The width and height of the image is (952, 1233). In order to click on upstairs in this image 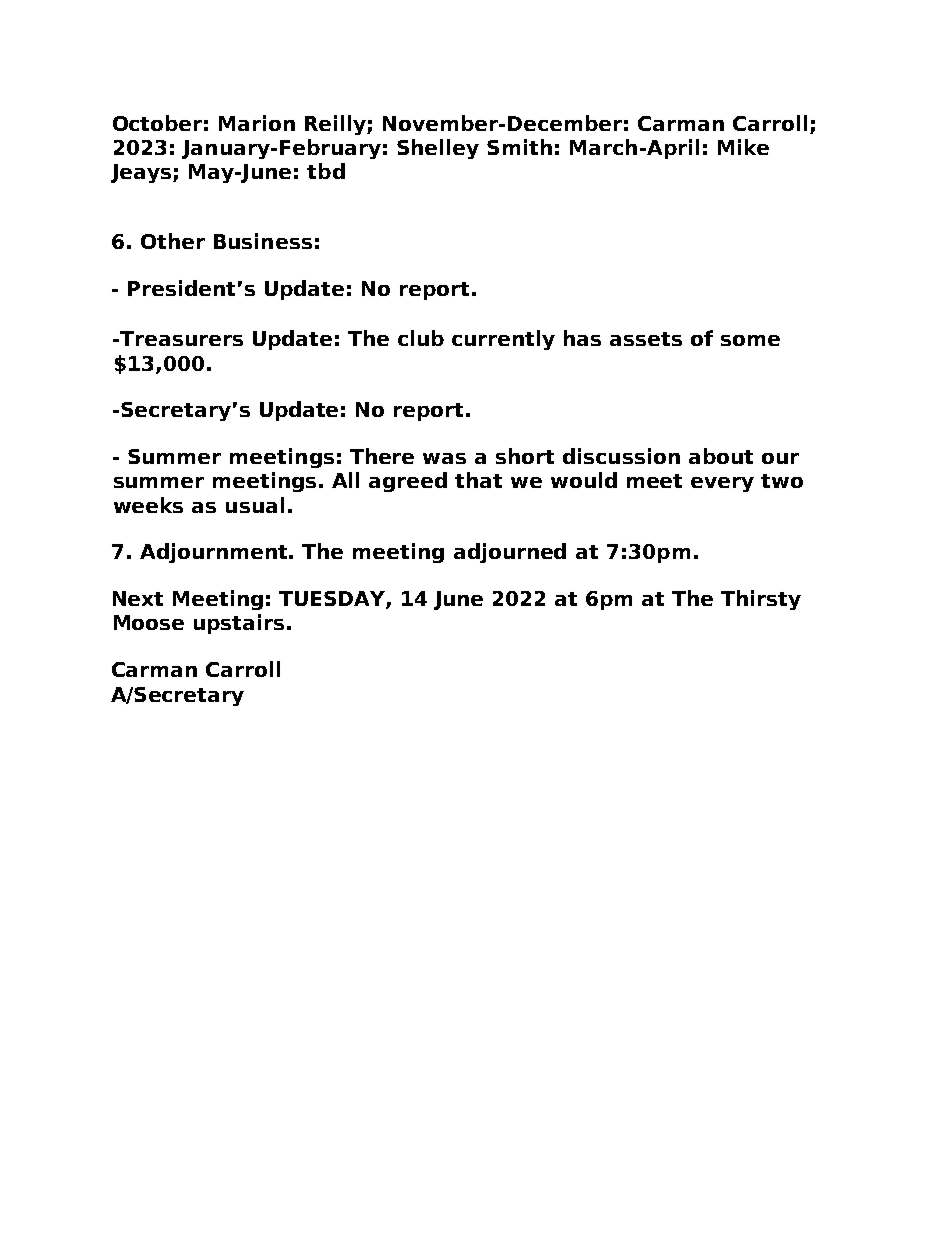, I will do `click(239, 624)`.
